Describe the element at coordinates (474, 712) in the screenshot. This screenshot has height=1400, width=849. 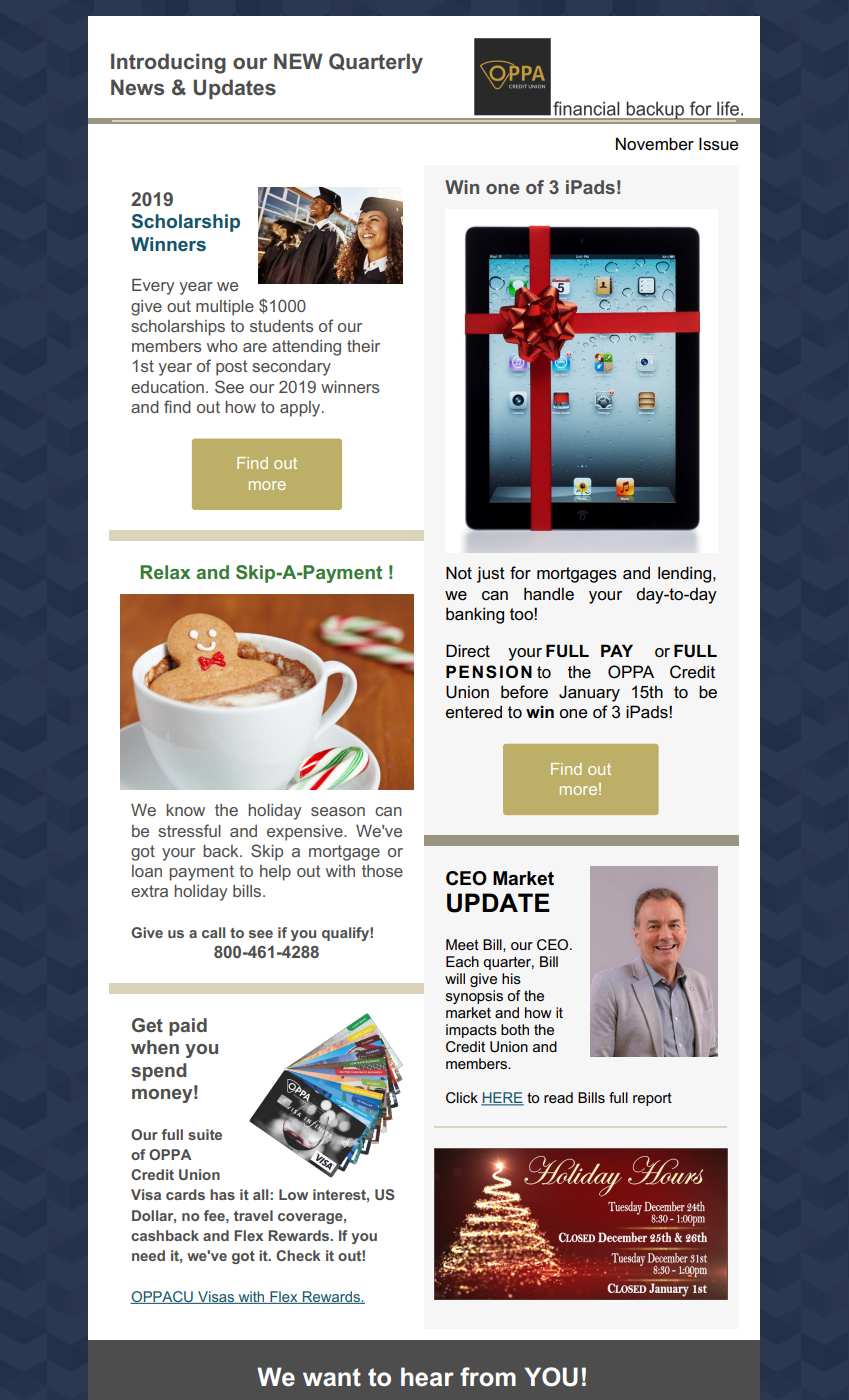
I see `entered` at that location.
